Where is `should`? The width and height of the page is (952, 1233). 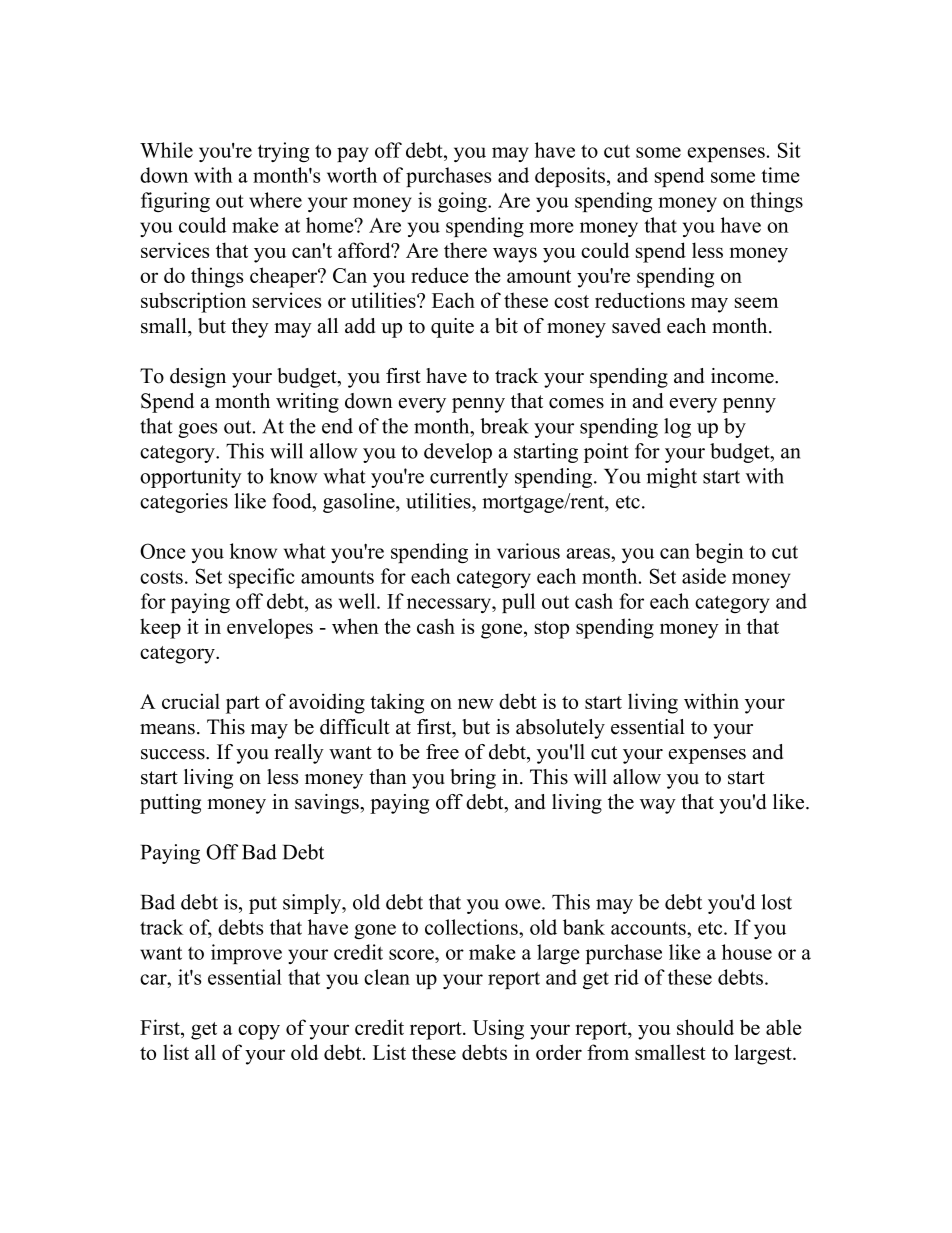
should is located at coordinates (705, 1027).
